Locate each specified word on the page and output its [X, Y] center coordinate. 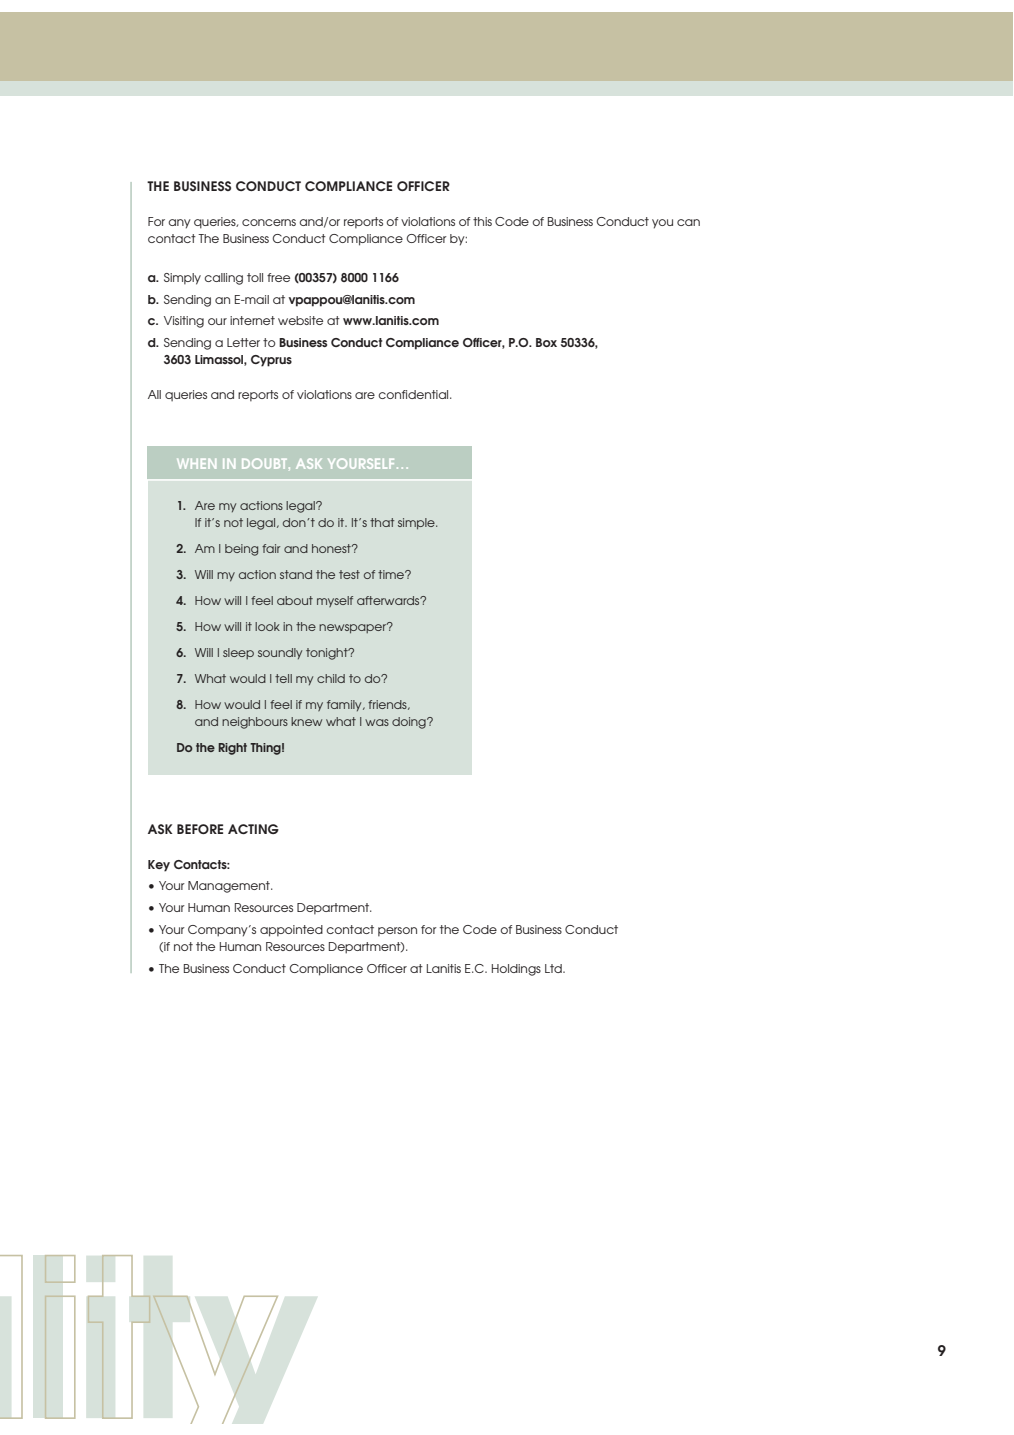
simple [417, 524]
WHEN [196, 464]
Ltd [554, 968]
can [688, 222]
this [482, 221]
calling [223, 279]
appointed [291, 931]
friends [388, 705]
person [397, 932]
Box [546, 342]
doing [410, 723]
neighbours [255, 723]
